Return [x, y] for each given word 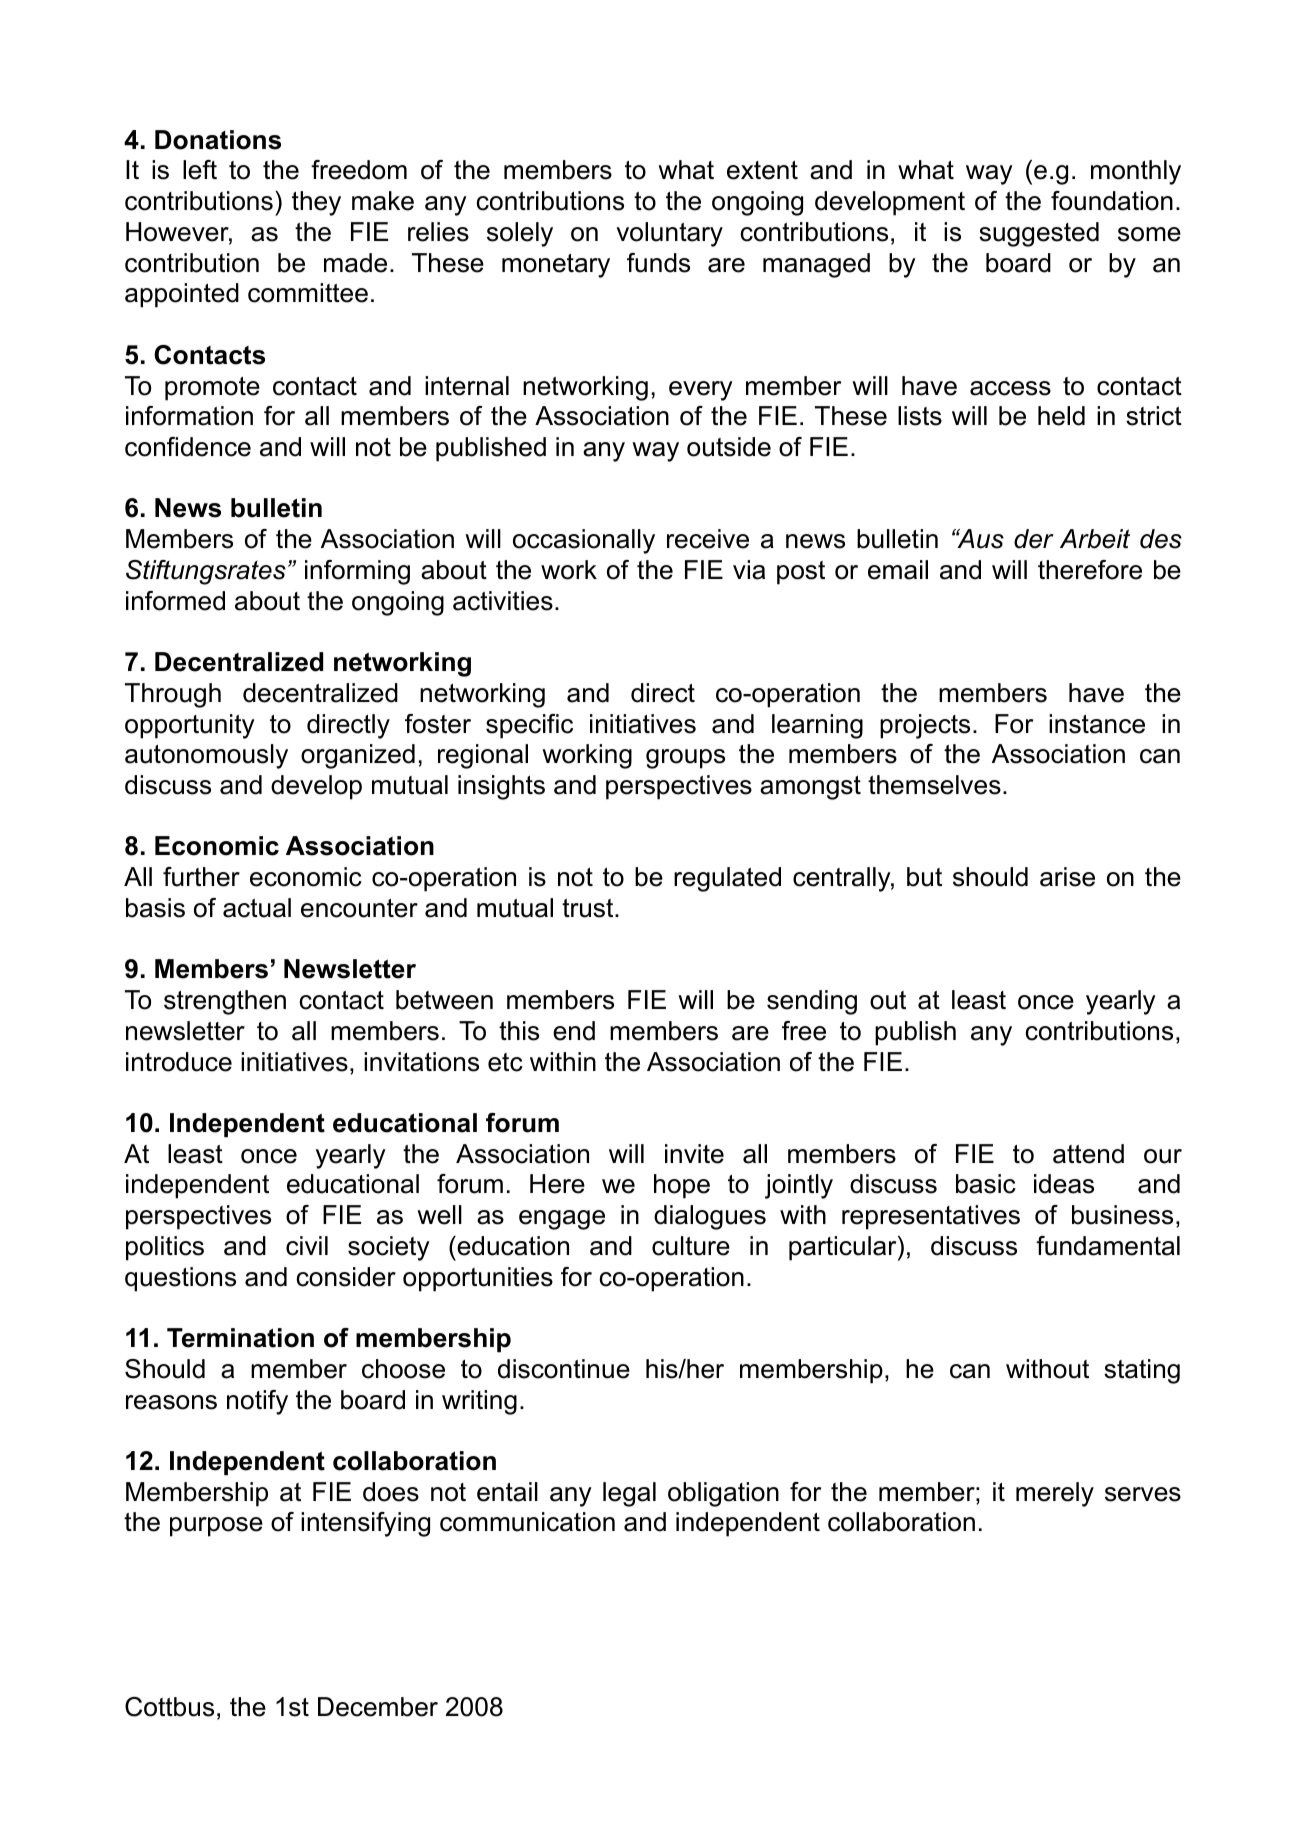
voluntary [669, 234]
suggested [1039, 234]
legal [629, 1494]
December [378, 1707]
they [316, 203]
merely [1055, 1494]
